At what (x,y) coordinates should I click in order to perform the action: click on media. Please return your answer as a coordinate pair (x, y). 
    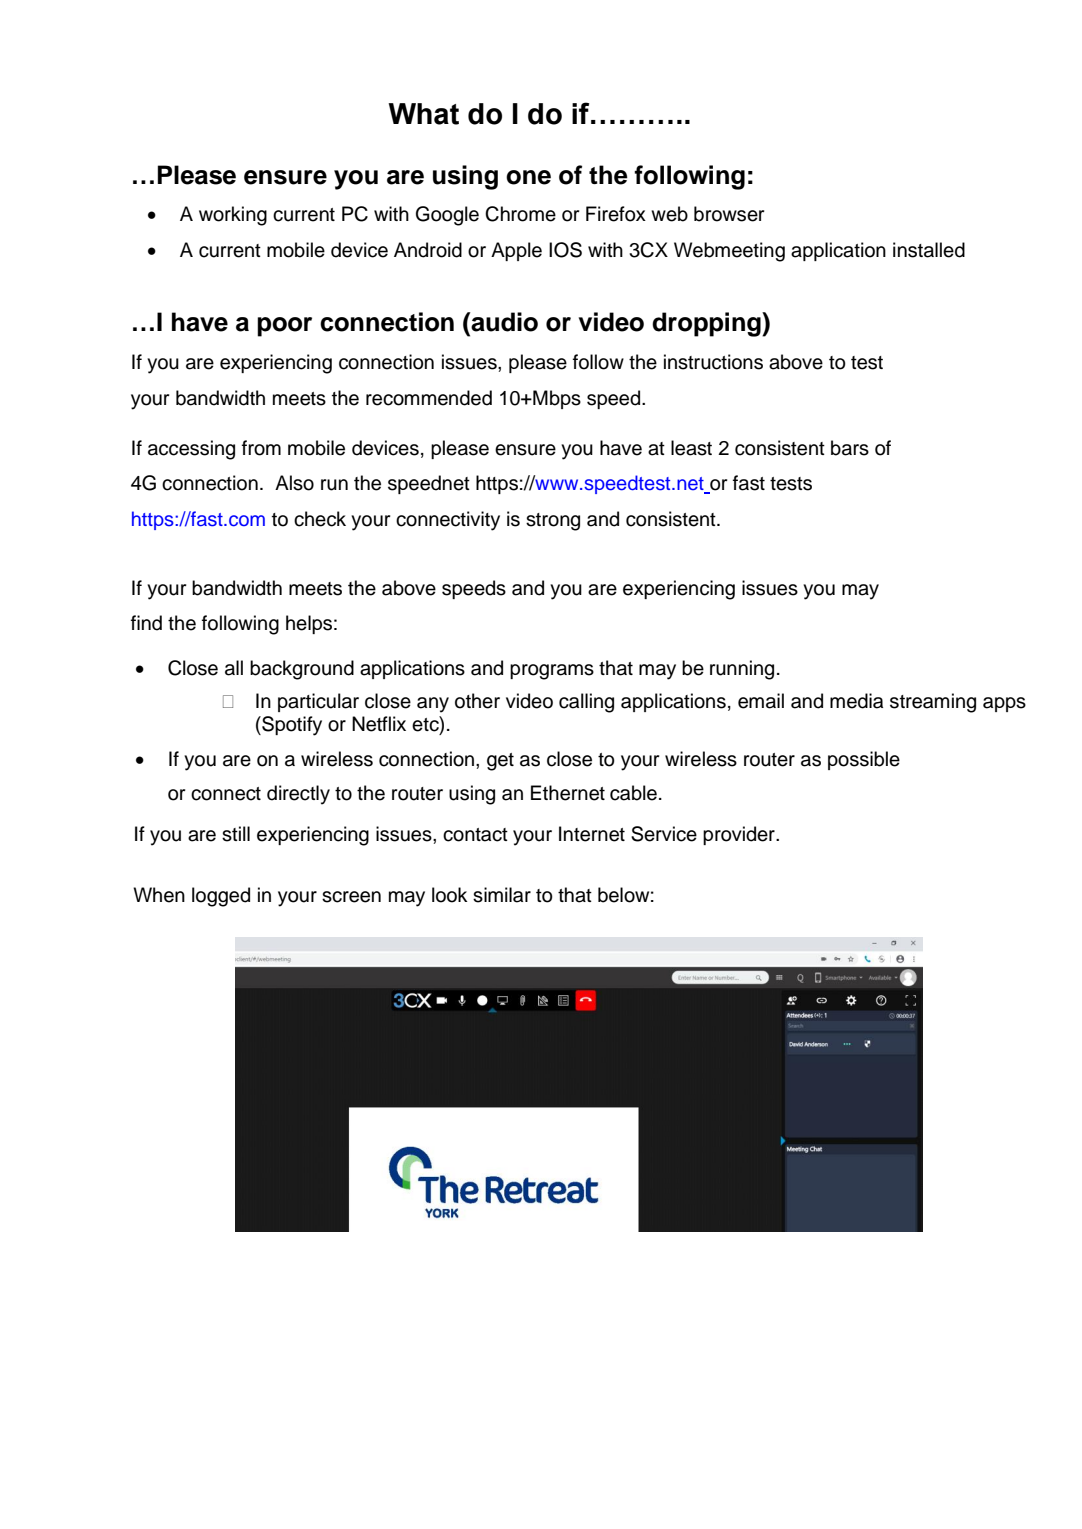
    Looking at the image, I should click on (856, 701).
